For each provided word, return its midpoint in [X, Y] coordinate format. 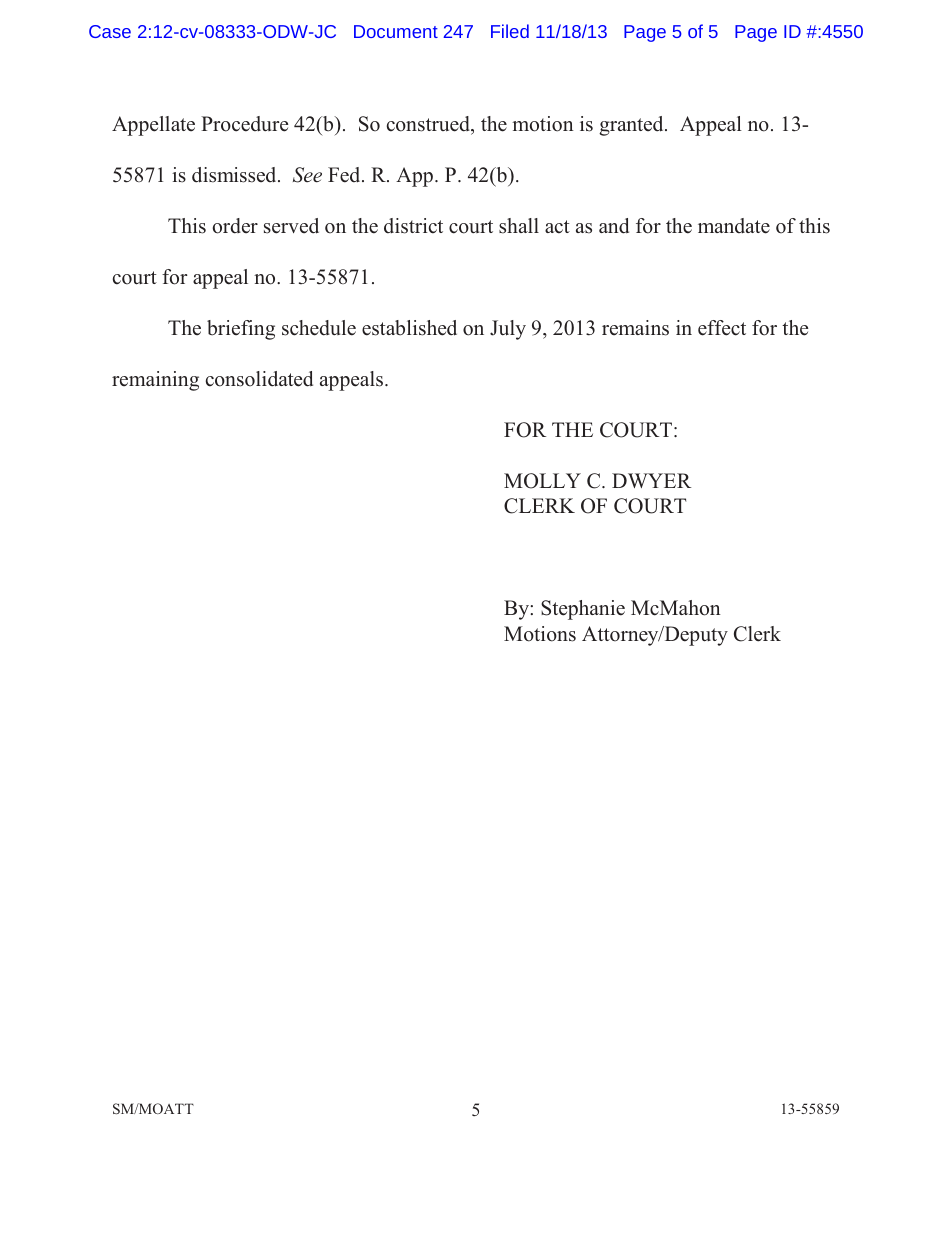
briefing [241, 330]
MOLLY [542, 481]
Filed [510, 31]
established [409, 328]
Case [110, 31]
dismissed [235, 175]
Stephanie [583, 610]
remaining [155, 381]
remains [635, 328]
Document [396, 31]
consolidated [259, 379]
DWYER [651, 480]
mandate [734, 226]
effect [722, 328]
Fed [345, 175]
